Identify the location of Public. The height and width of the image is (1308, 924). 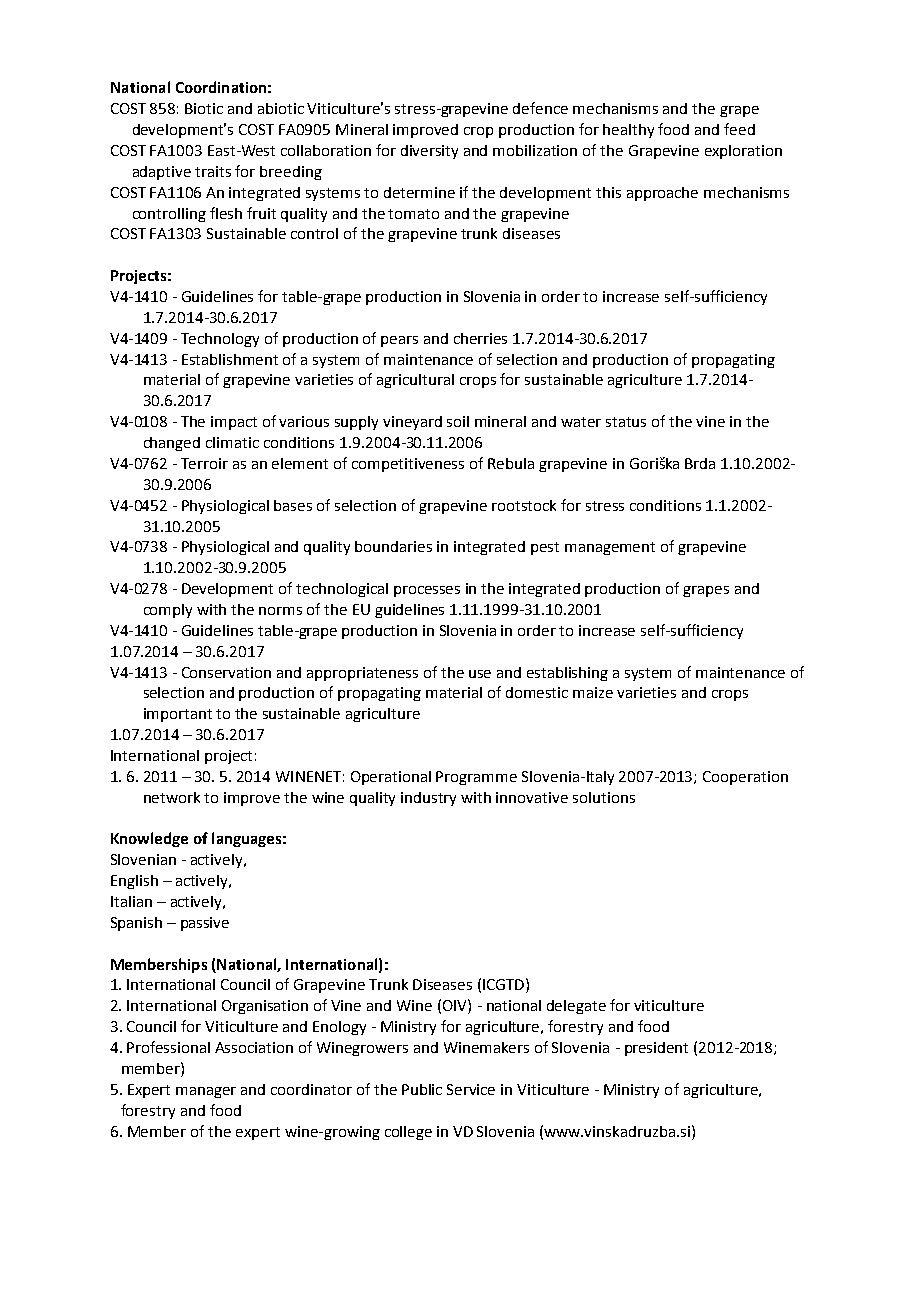
(422, 1089).
